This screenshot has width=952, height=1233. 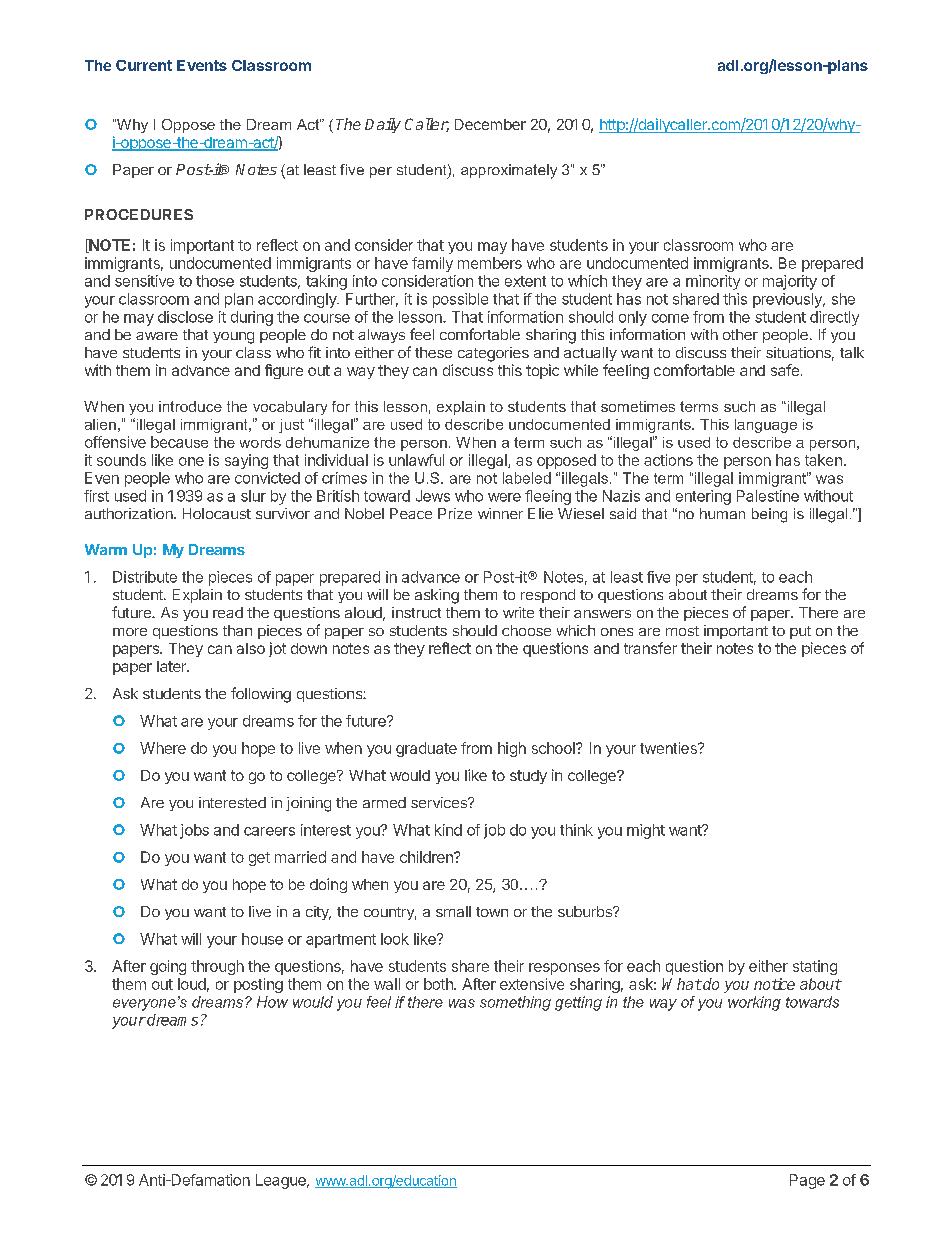 I want to click on twenties, so click(x=669, y=748).
